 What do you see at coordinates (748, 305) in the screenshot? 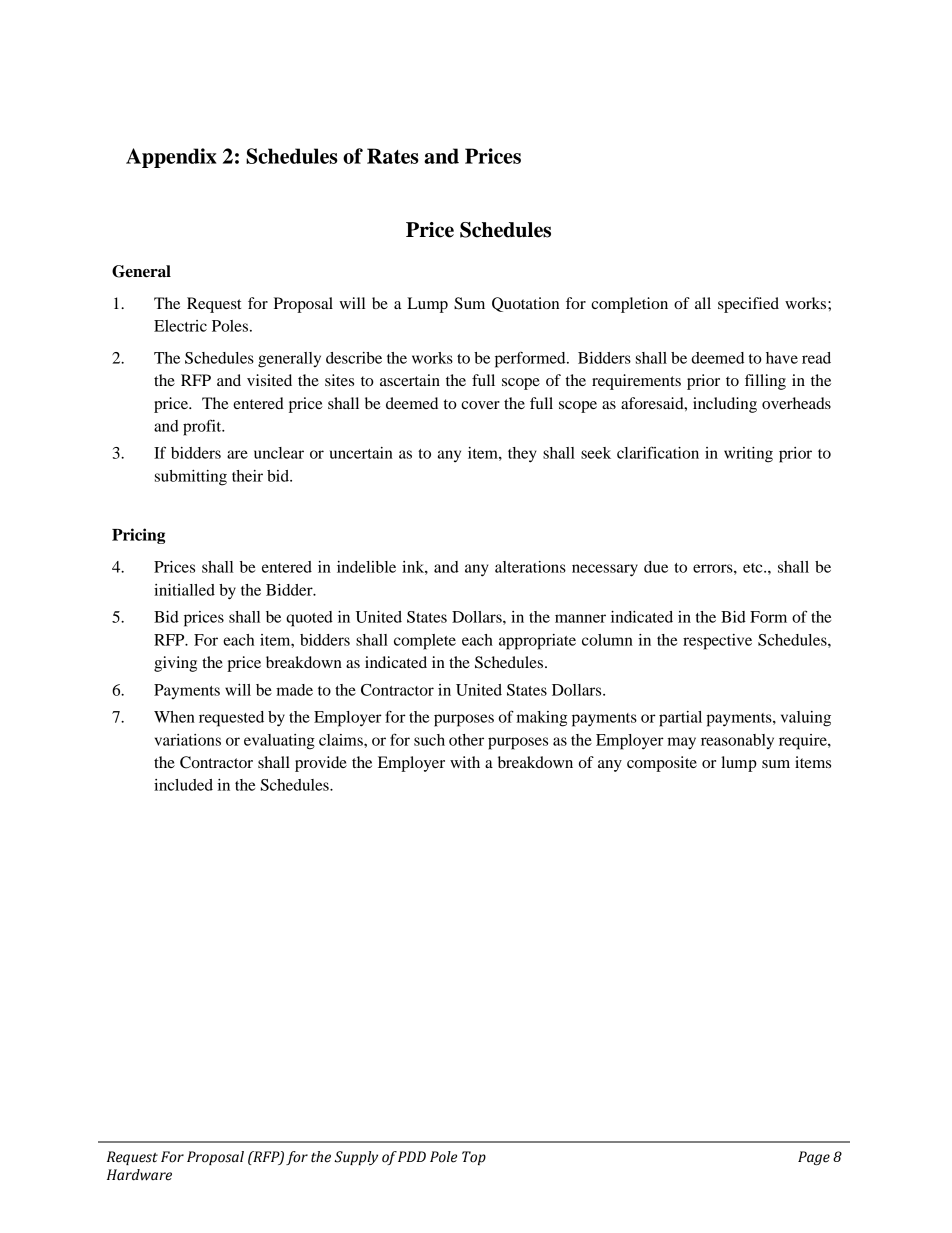
I see `specified` at bounding box center [748, 305].
